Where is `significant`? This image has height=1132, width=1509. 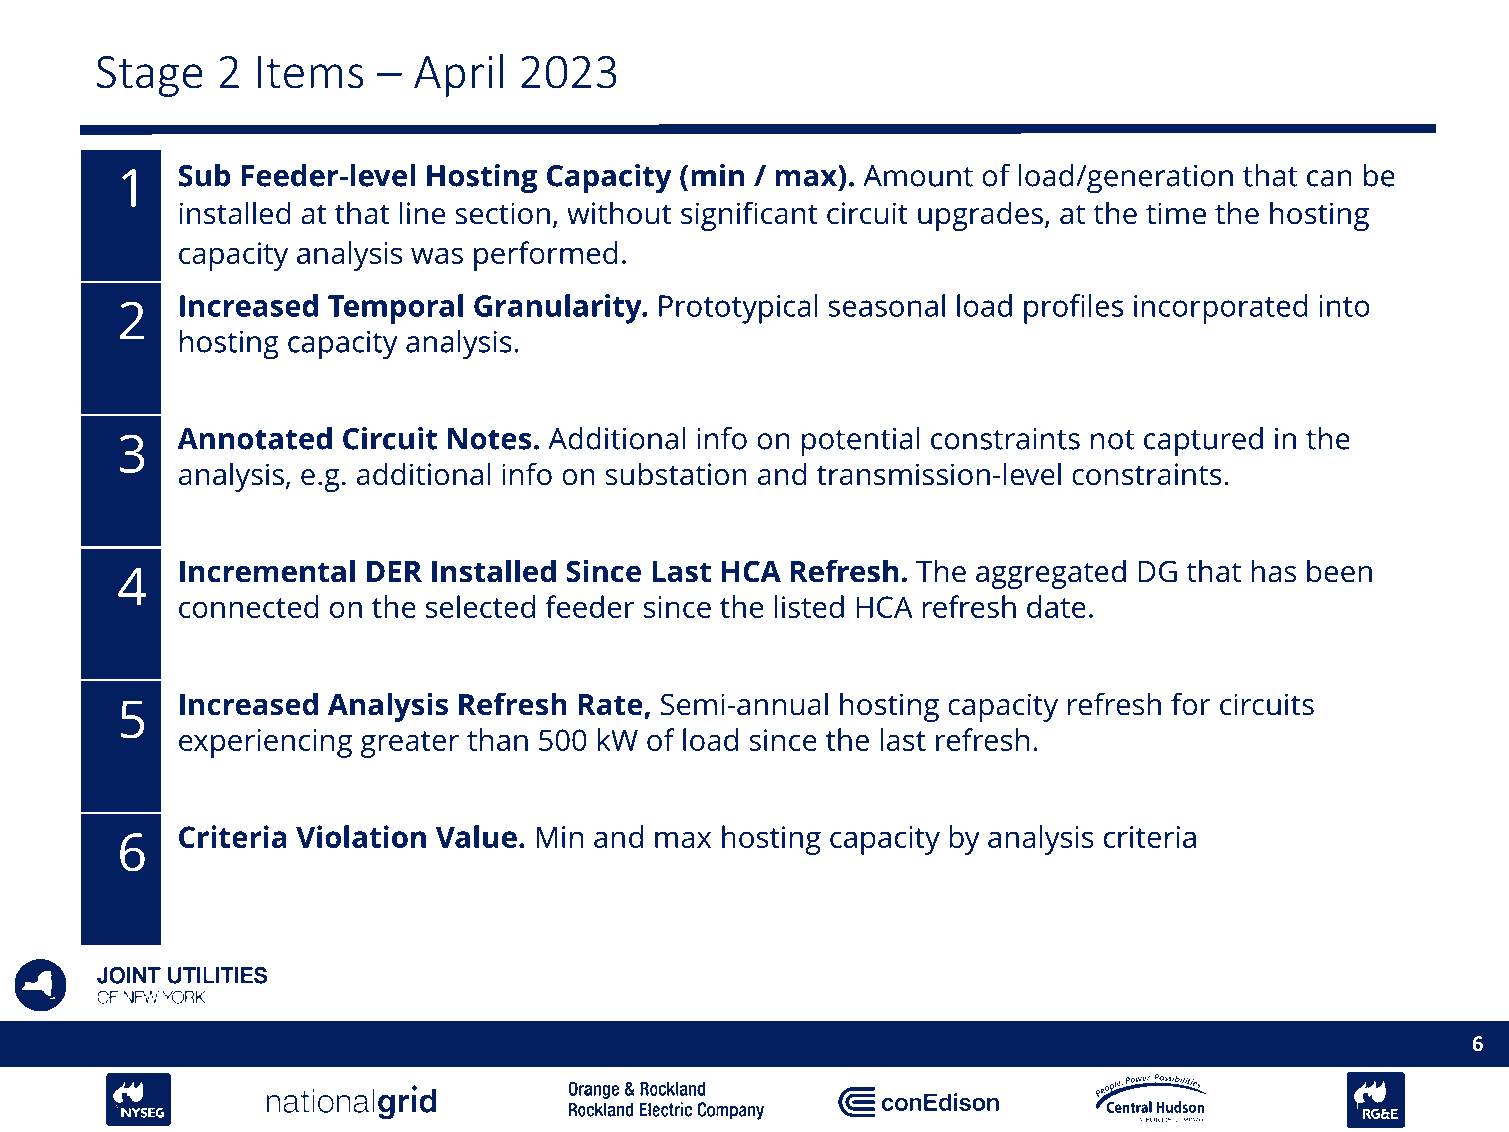
significant is located at coordinates (749, 216).
